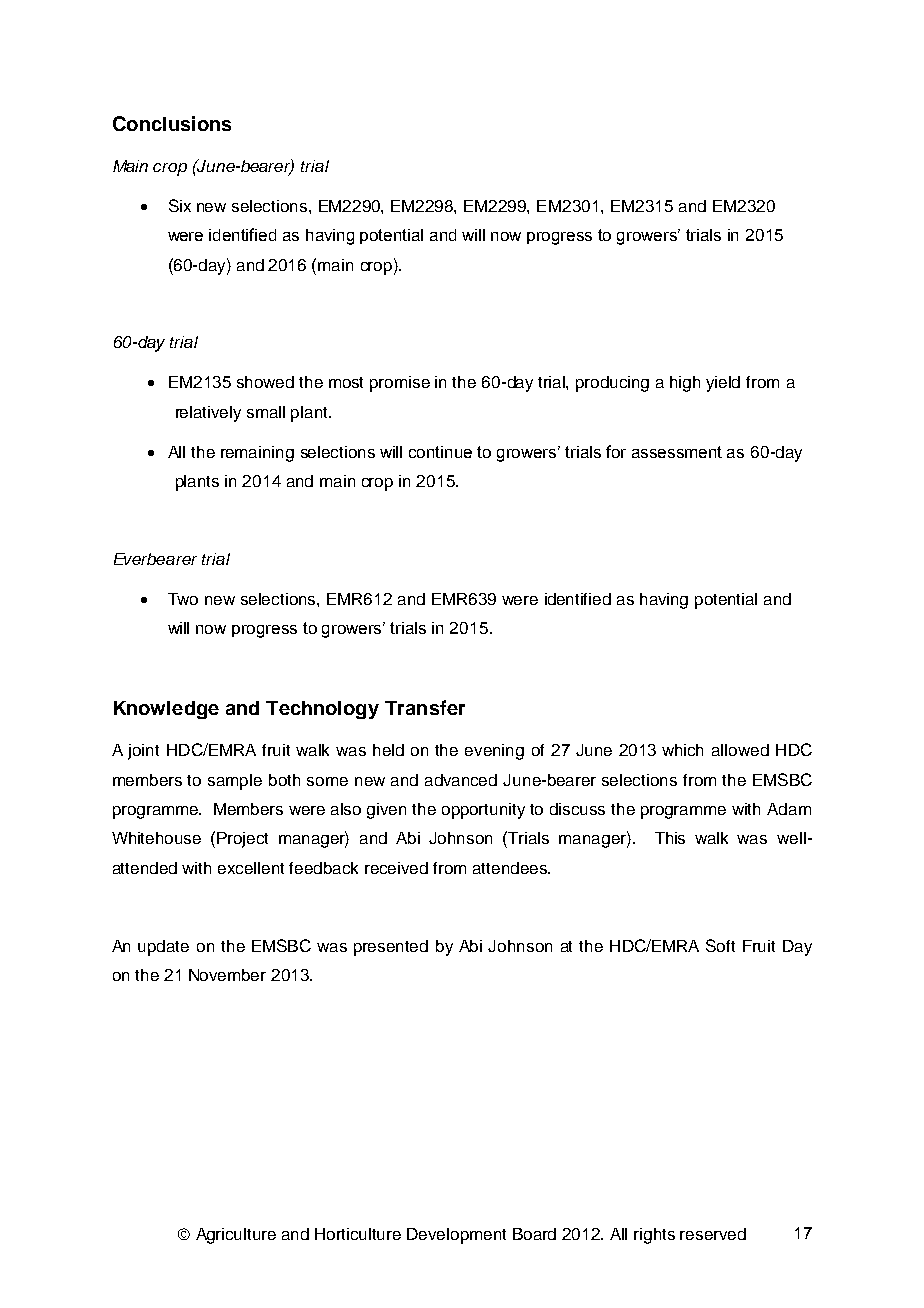 The width and height of the document is (924, 1308). I want to click on Soft, so click(720, 945).
